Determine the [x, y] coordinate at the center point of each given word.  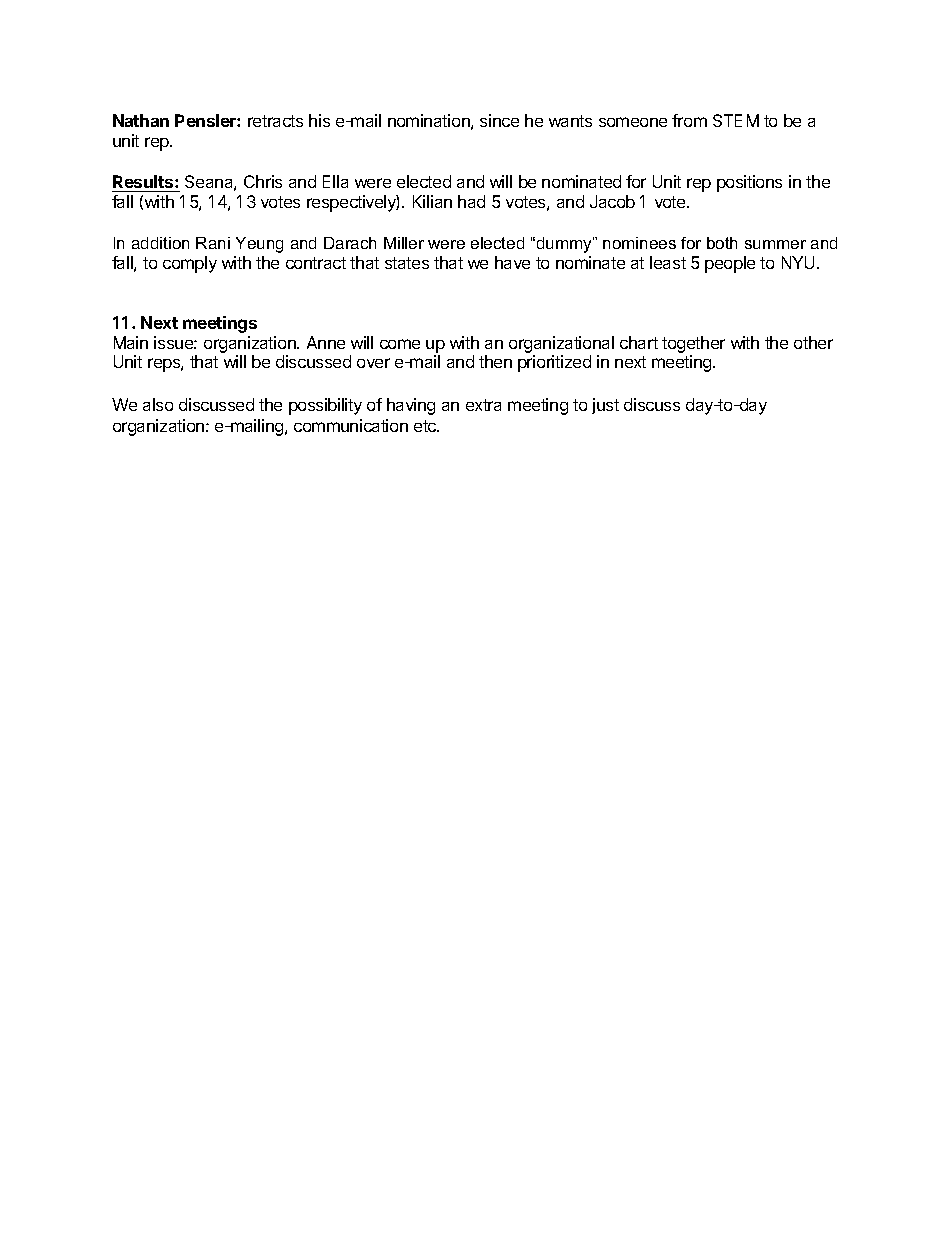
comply [190, 264]
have [512, 262]
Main [131, 342]
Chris [263, 181]
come [400, 344]
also [158, 404]
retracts [275, 121]
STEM [736, 120]
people [730, 264]
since [499, 120]
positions [749, 183]
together [693, 344]
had [471, 201]
